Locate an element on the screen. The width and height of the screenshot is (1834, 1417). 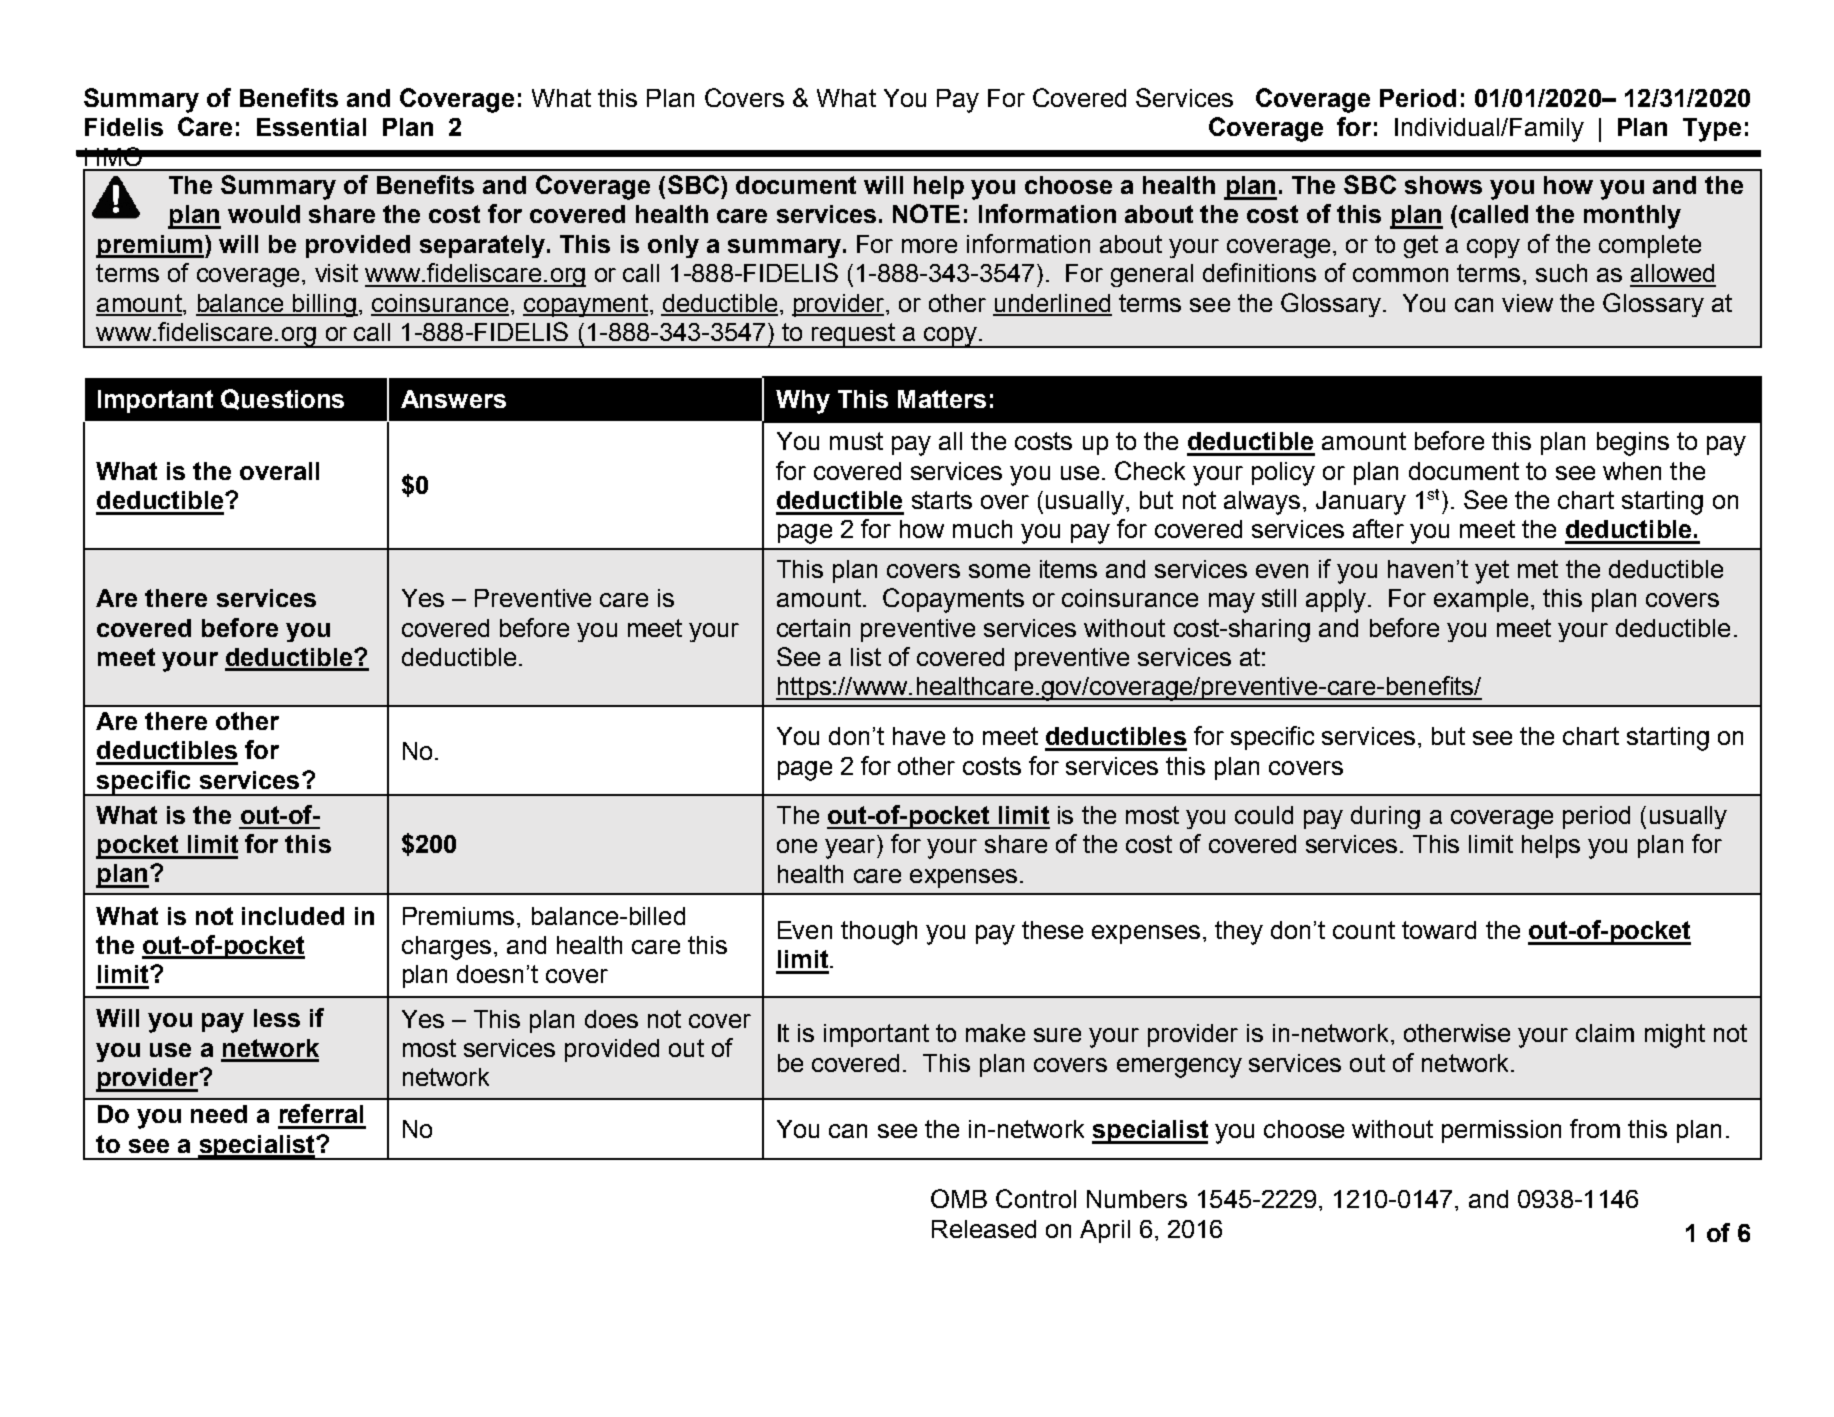
example is located at coordinates (1481, 600).
